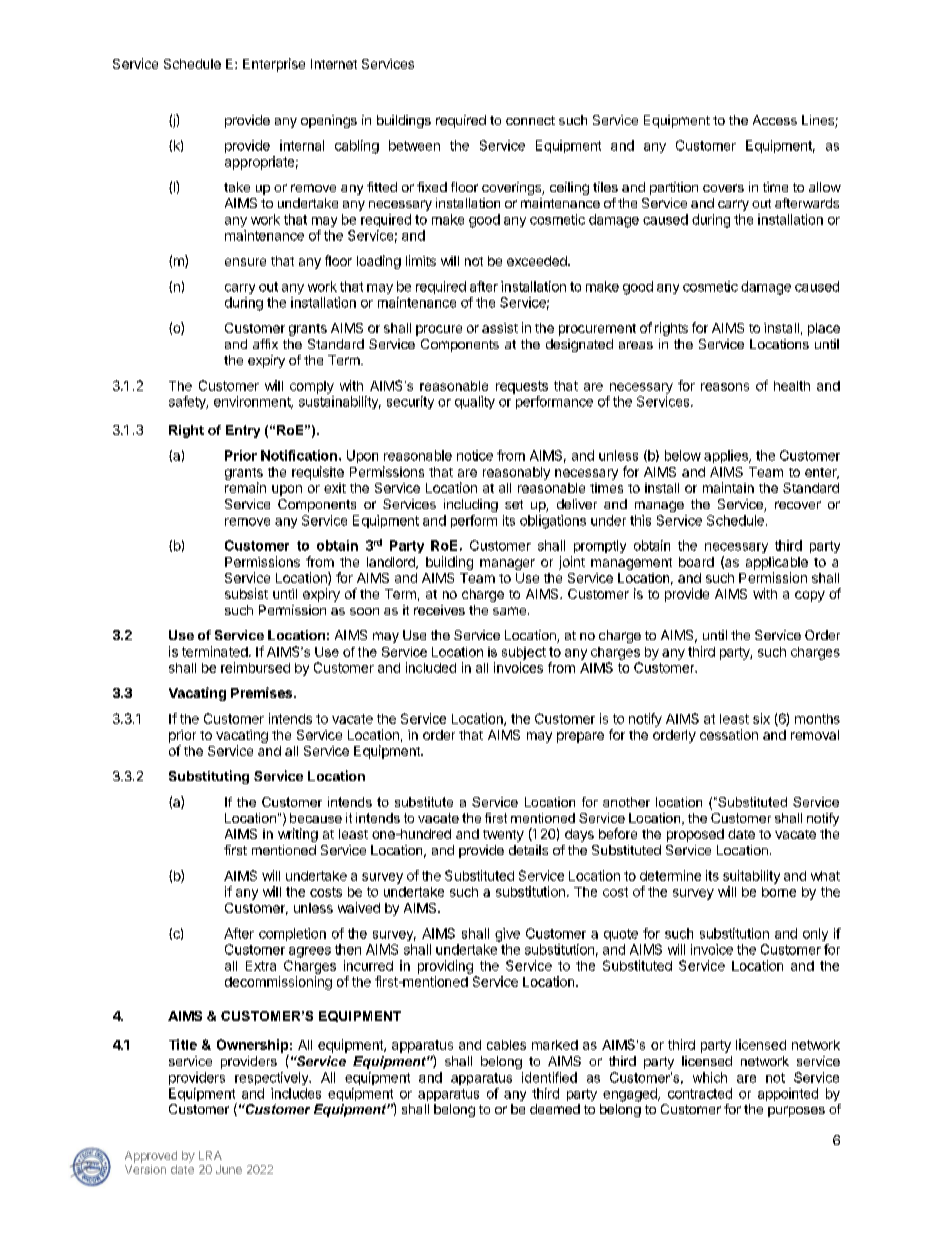 The image size is (952, 1233). What do you see at coordinates (751, 877) in the screenshot?
I see `suitability` at bounding box center [751, 877].
